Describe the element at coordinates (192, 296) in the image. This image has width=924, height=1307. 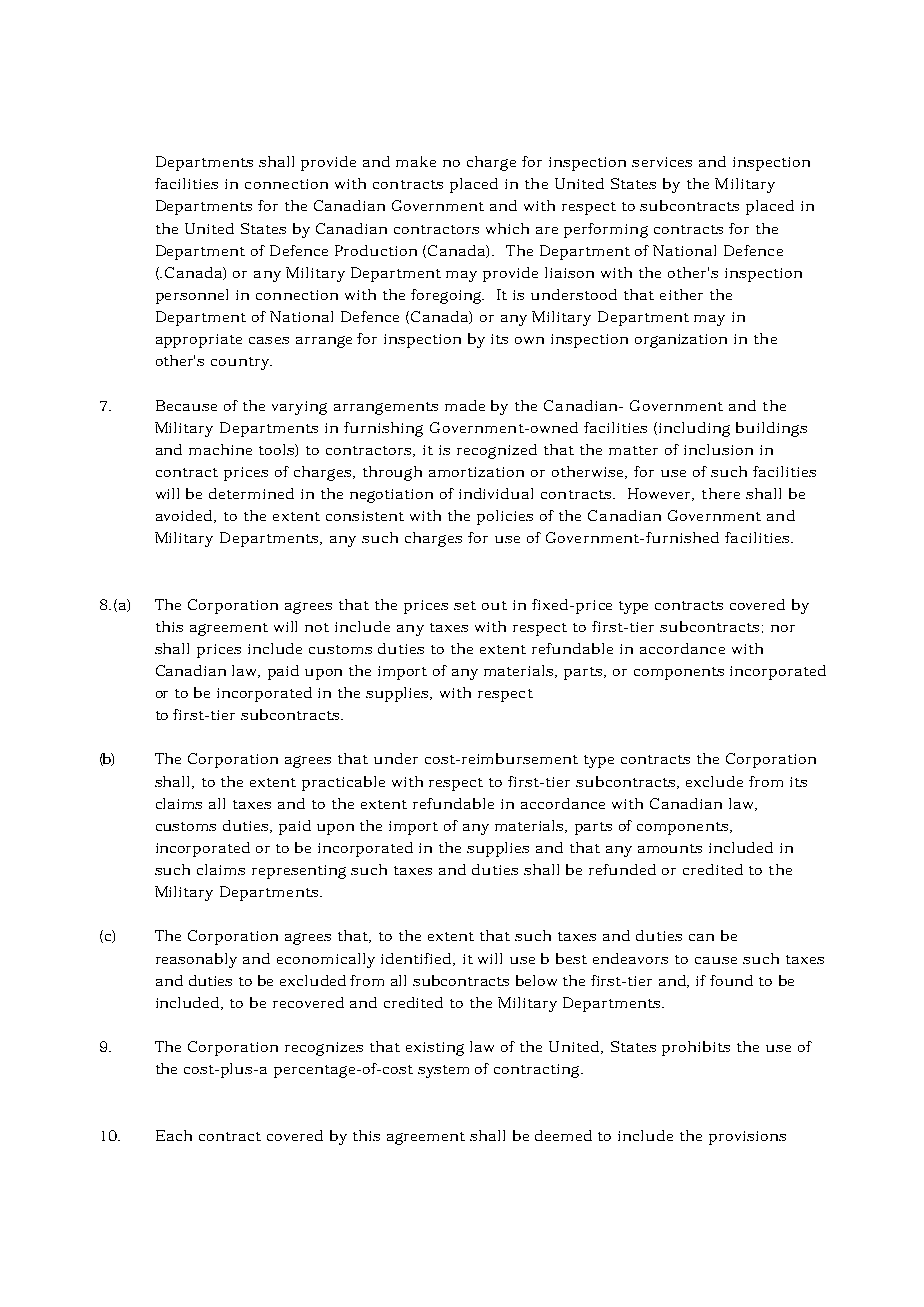
I see `personnel` at that location.
